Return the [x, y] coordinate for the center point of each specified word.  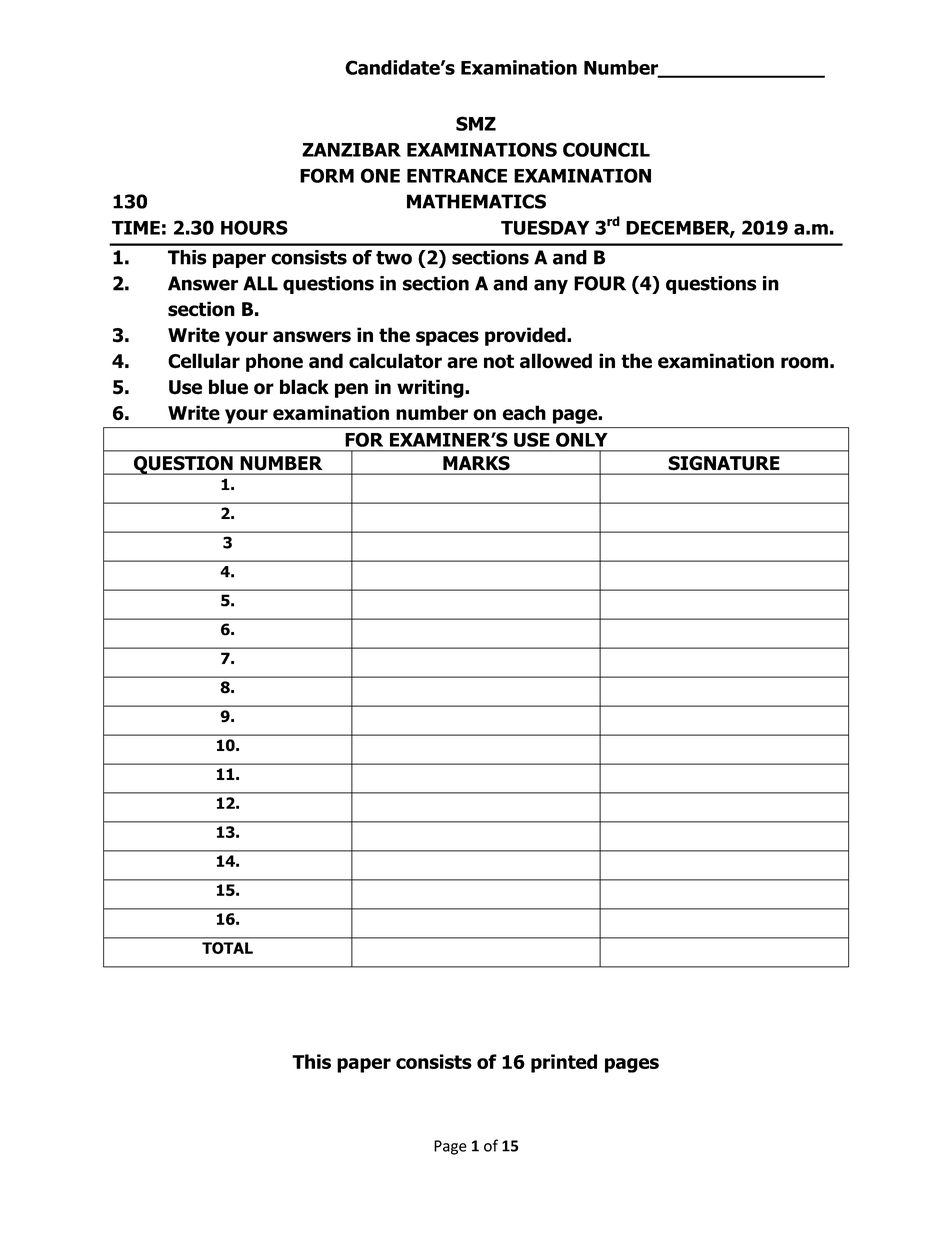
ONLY [581, 439]
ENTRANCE [457, 175]
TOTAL [227, 948]
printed [564, 1063]
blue [228, 387]
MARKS [476, 463]
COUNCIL [606, 149]
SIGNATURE [724, 463]
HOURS [254, 227]
